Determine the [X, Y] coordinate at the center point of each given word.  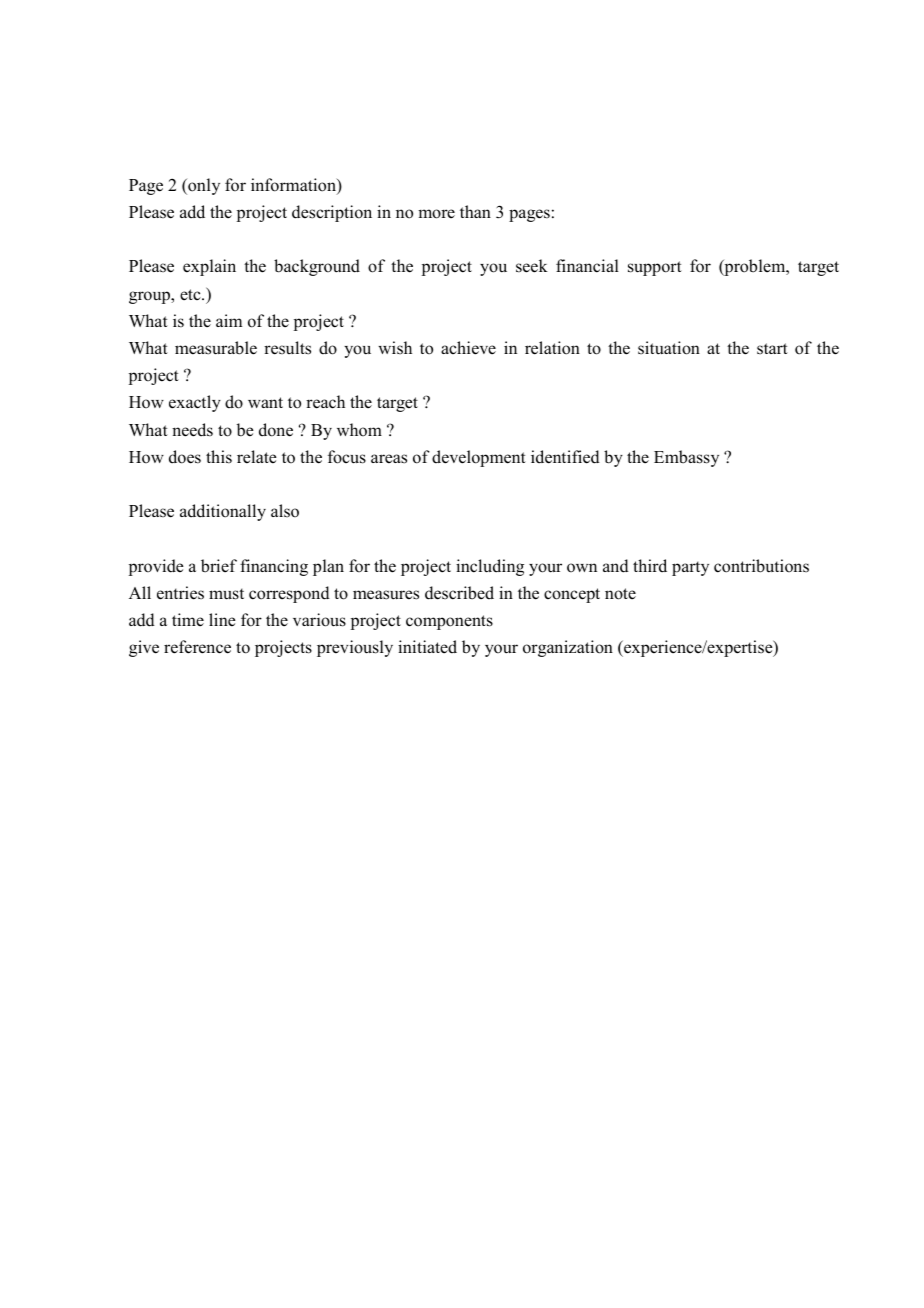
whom [359, 430]
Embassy [686, 458]
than [475, 211]
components [449, 622]
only [203, 186]
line [222, 620]
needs [192, 430]
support [655, 268]
